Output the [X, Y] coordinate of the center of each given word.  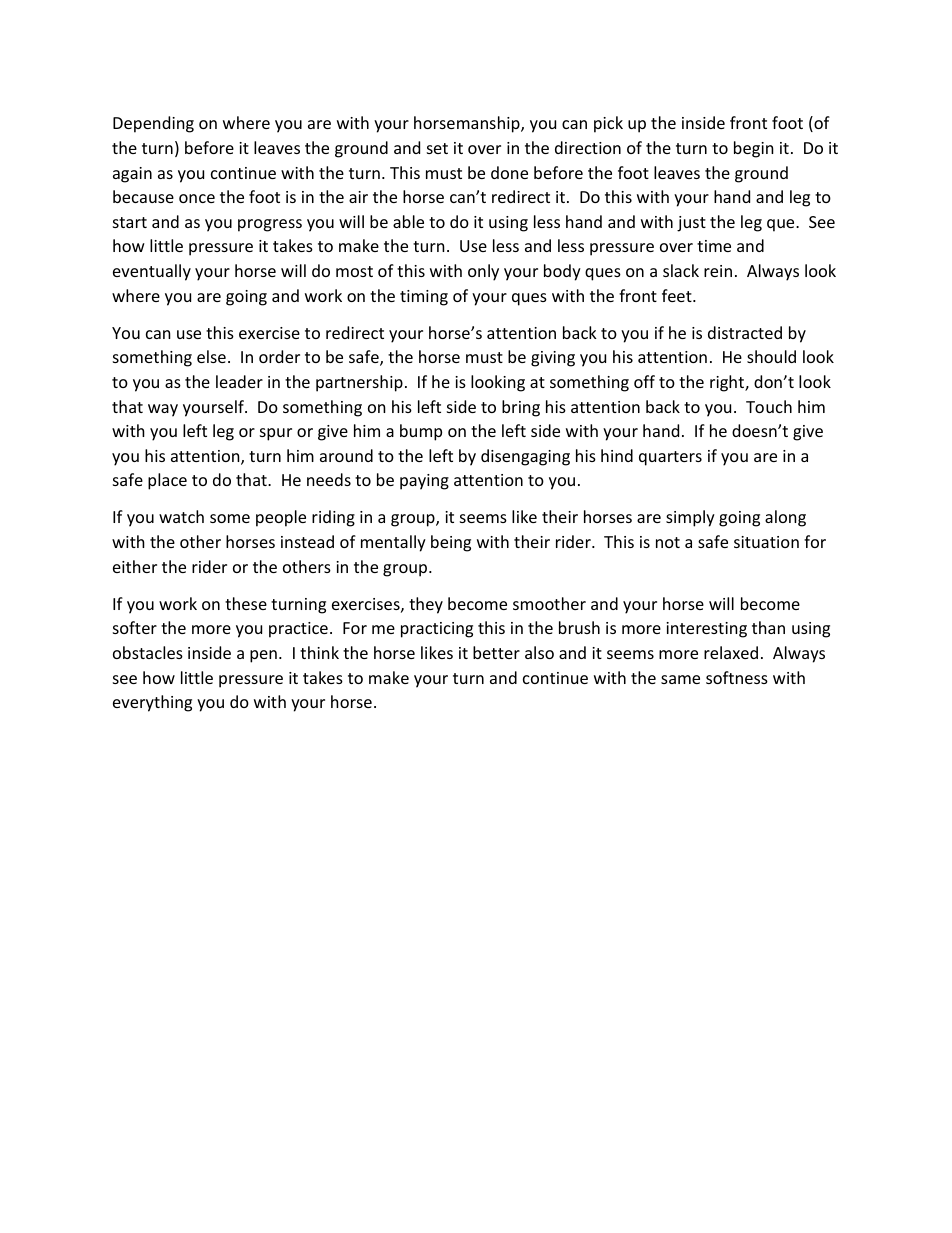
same [680, 679]
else [211, 356]
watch [181, 516]
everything [152, 703]
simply [690, 518]
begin [754, 149]
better [496, 652]
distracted [745, 332]
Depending [153, 124]
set [437, 148]
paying [424, 482]
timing [424, 298]
